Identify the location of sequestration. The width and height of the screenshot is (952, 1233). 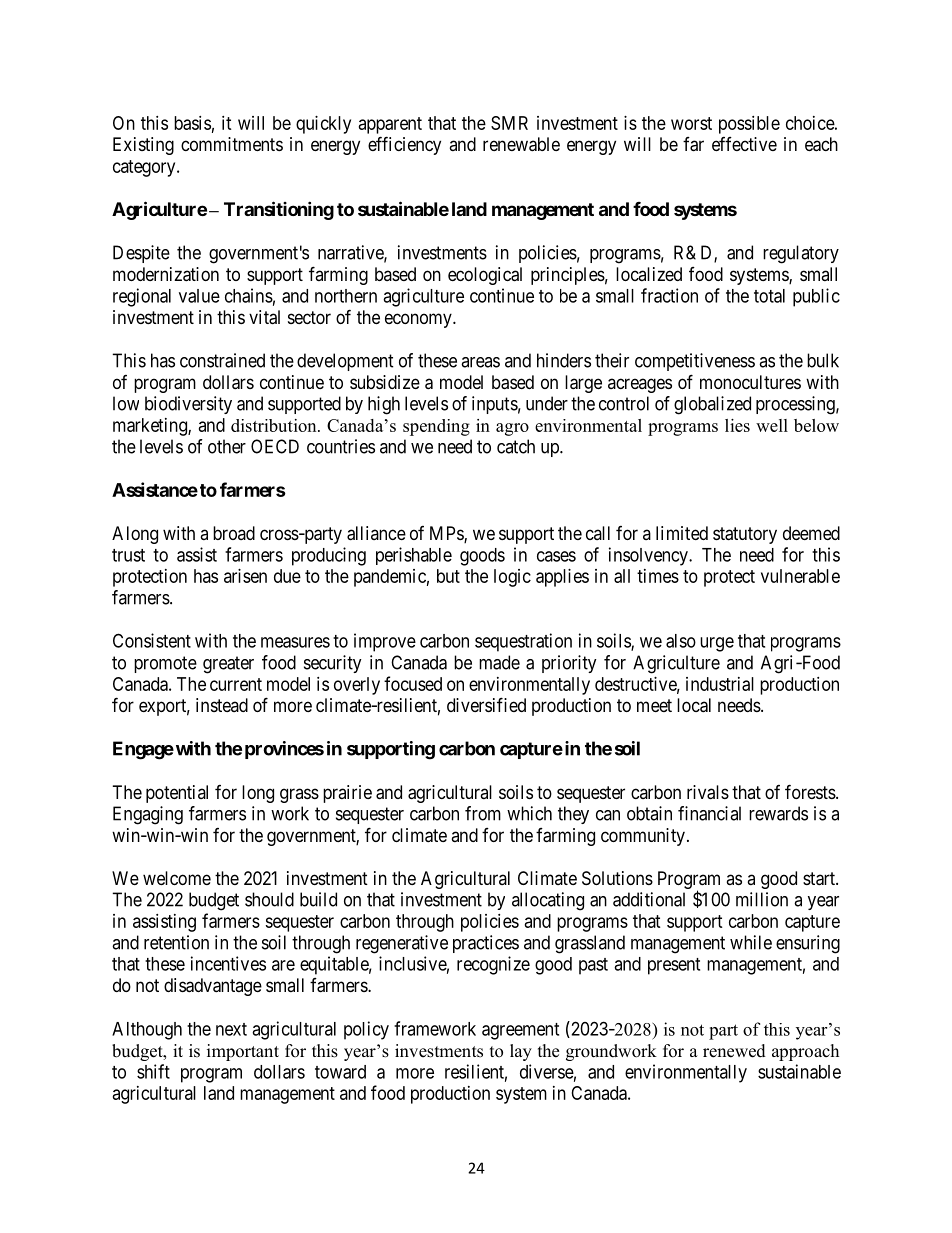
(523, 642).
